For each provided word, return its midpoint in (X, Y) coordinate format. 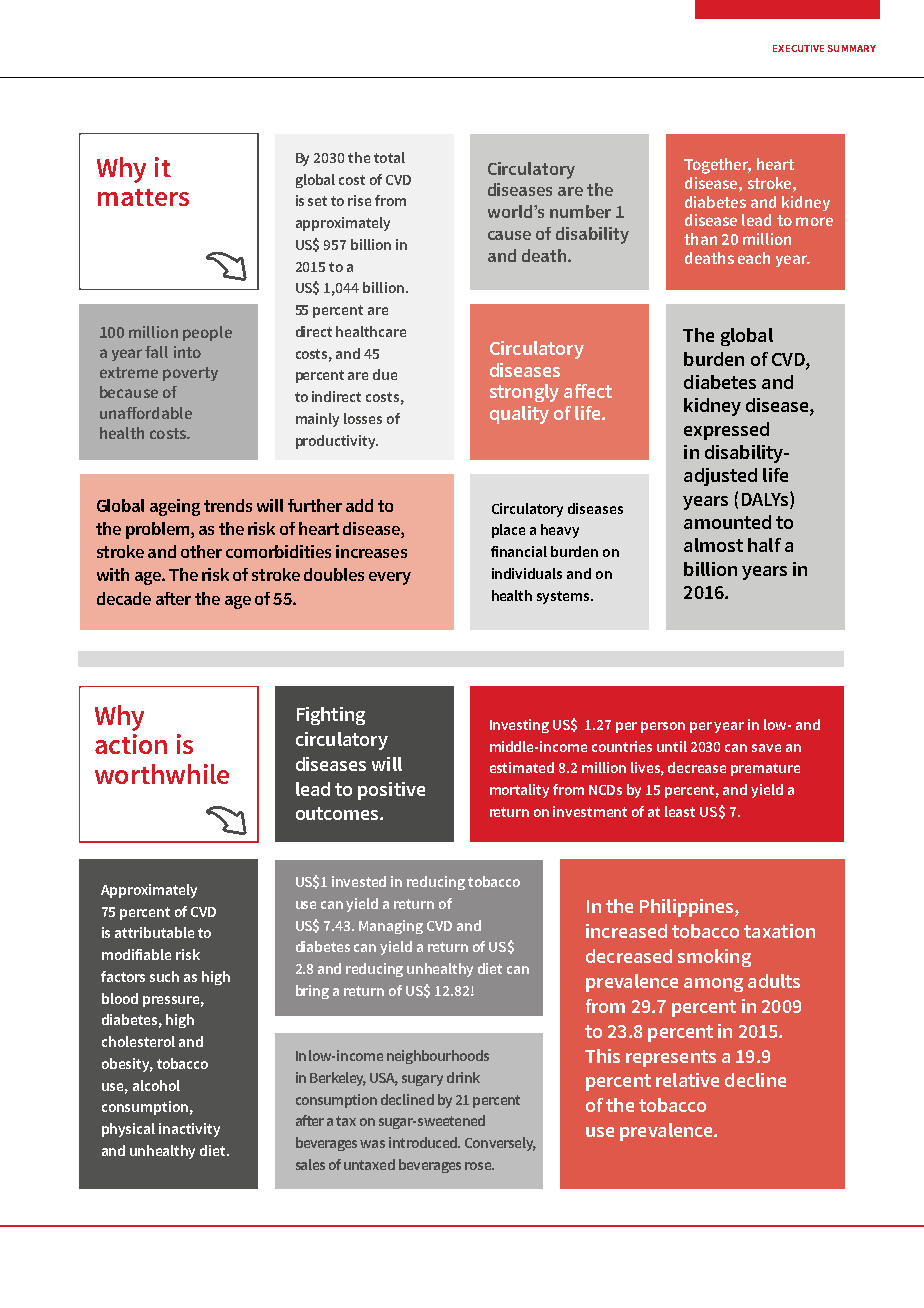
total (389, 157)
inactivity (189, 1130)
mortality (519, 791)
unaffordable (146, 413)
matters (143, 197)
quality (519, 415)
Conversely (500, 1144)
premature (765, 769)
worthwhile (162, 774)
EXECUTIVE (798, 48)
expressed (726, 431)
